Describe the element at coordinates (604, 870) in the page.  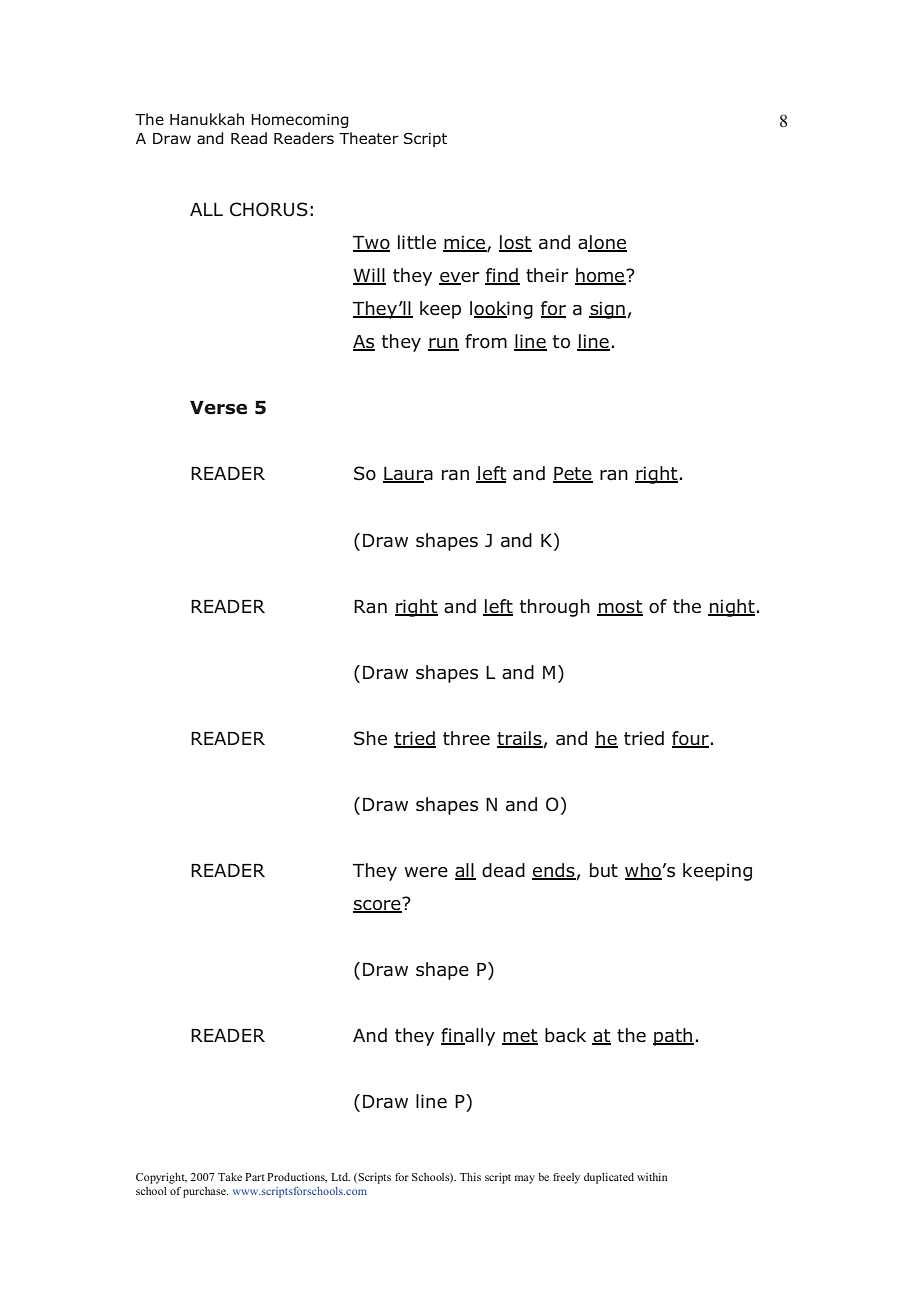
I see `but` at that location.
